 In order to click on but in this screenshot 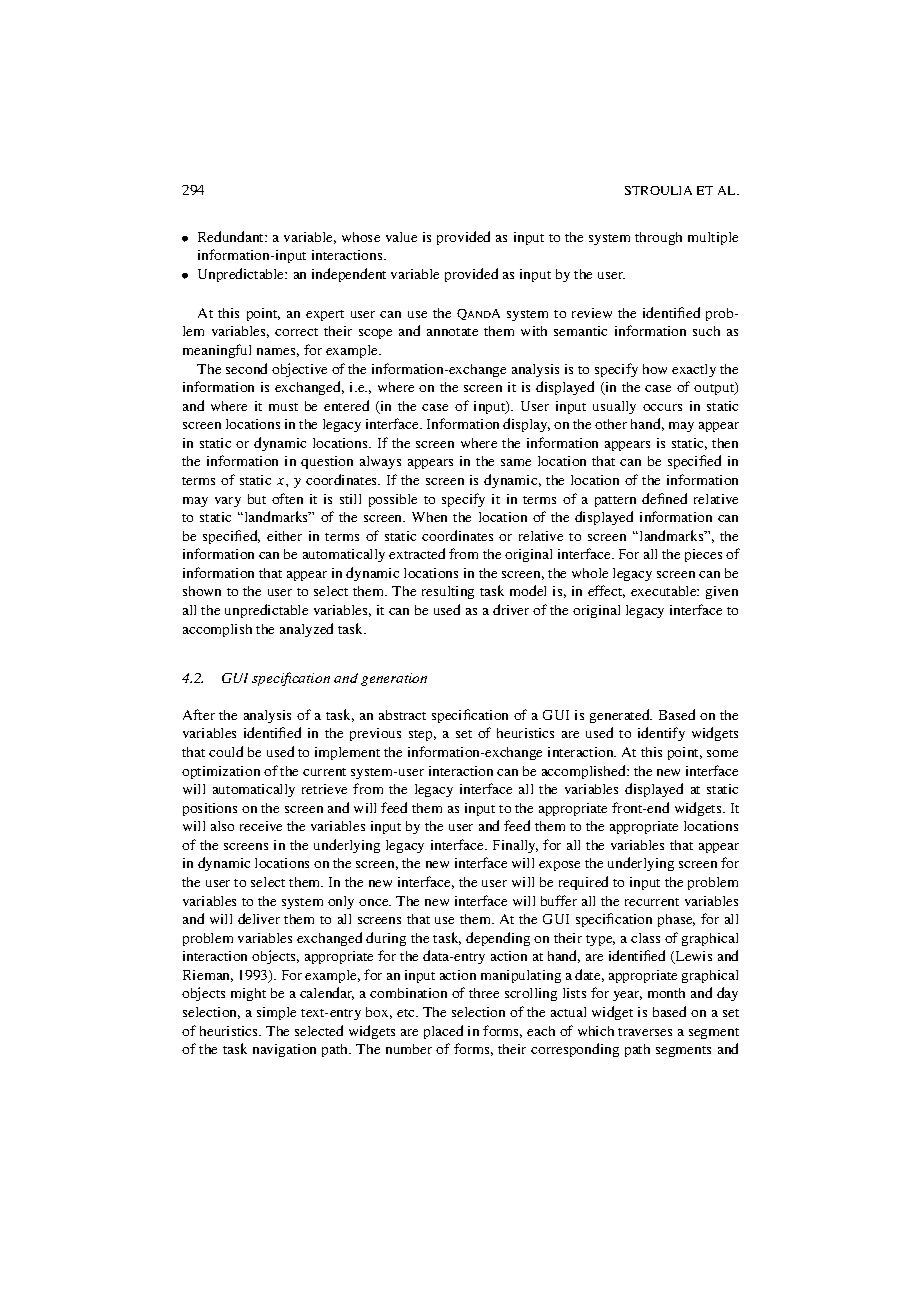, I will do `click(257, 499)`.
